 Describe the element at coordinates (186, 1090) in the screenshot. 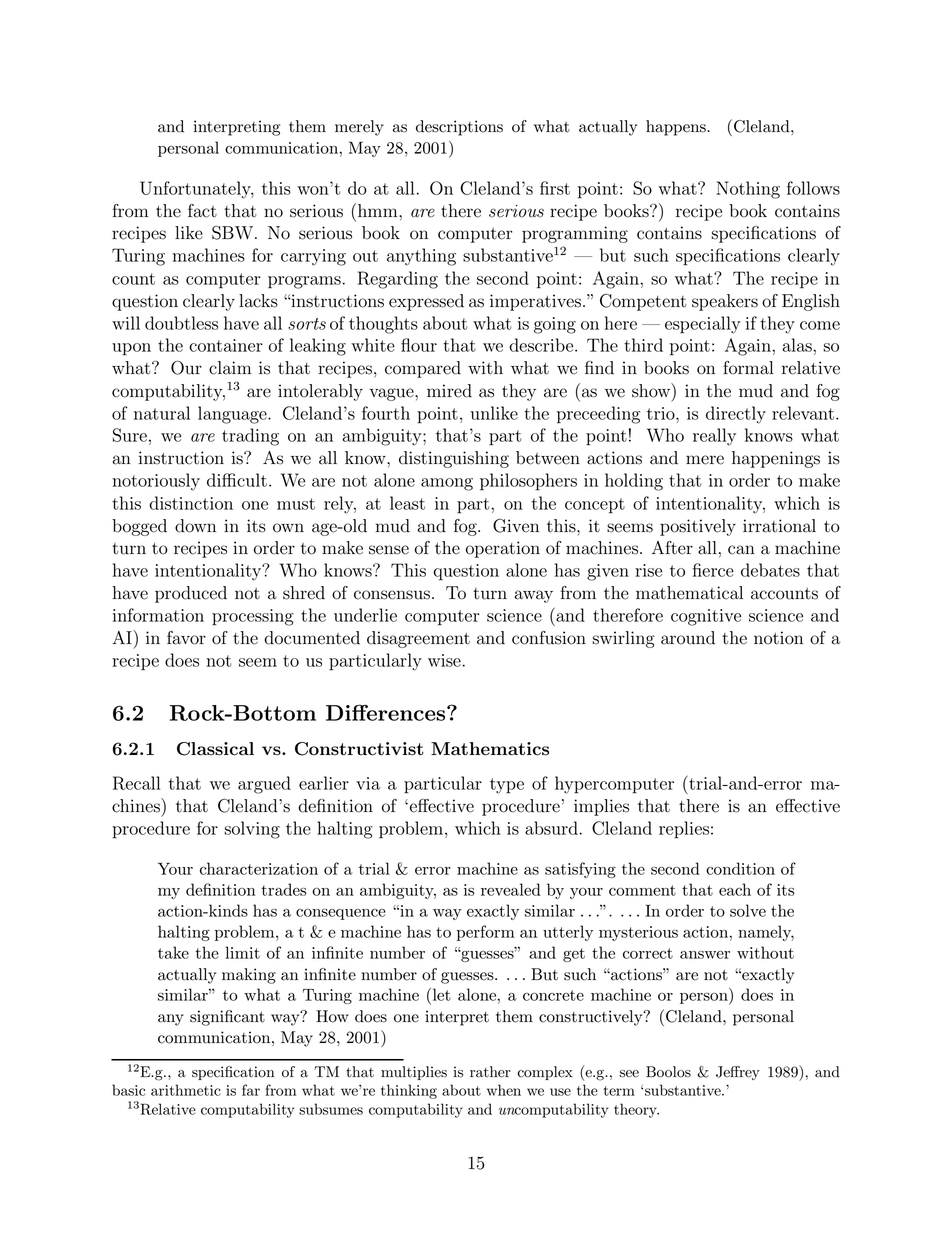

I see `arithmetic` at that location.
